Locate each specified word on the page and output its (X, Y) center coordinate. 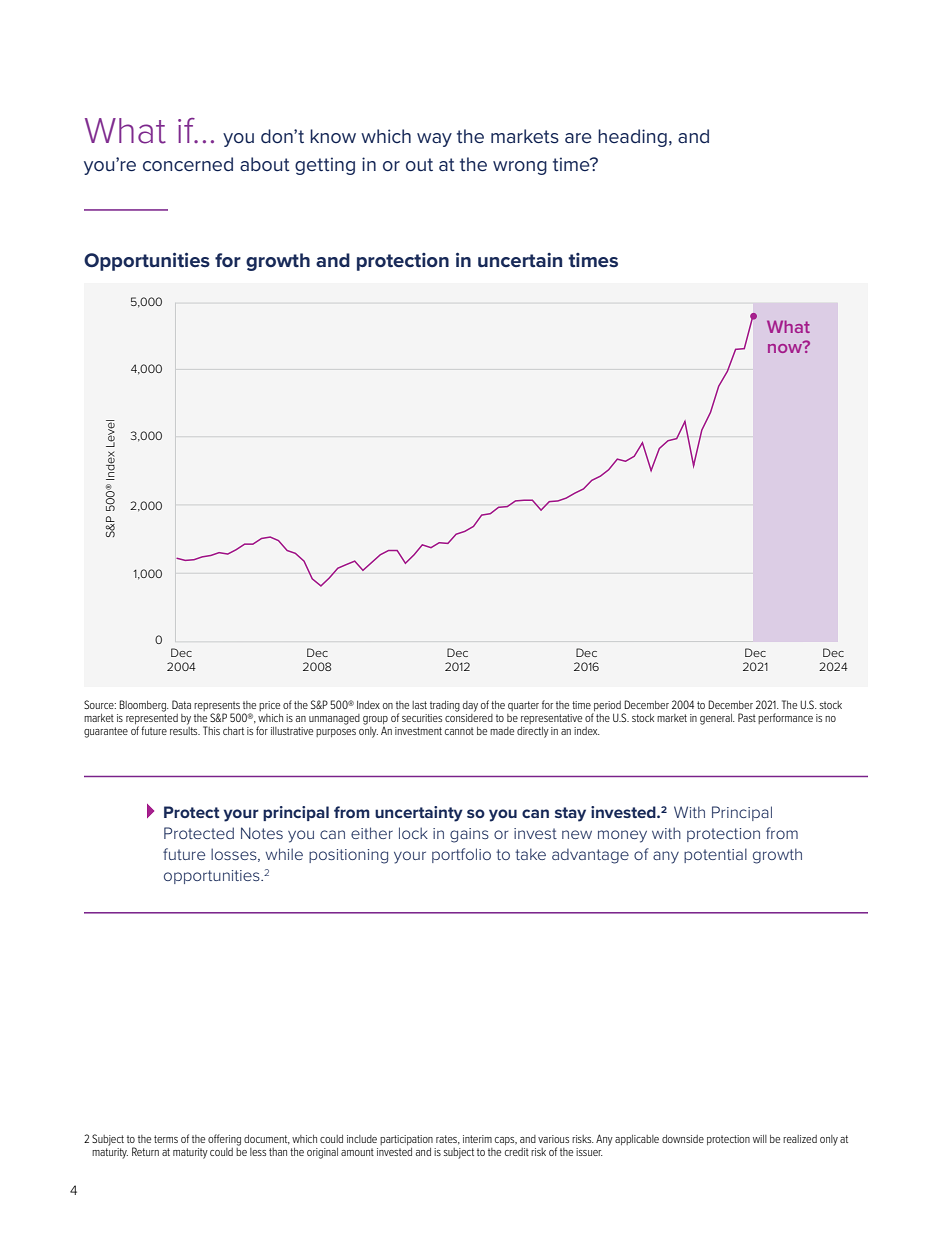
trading (445, 706)
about (265, 164)
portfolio (461, 855)
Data (181, 704)
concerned (188, 164)
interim (477, 1139)
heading (632, 138)
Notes (262, 833)
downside (683, 1139)
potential (715, 855)
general (717, 719)
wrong (520, 168)
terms (166, 1139)
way (434, 140)
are (578, 138)
